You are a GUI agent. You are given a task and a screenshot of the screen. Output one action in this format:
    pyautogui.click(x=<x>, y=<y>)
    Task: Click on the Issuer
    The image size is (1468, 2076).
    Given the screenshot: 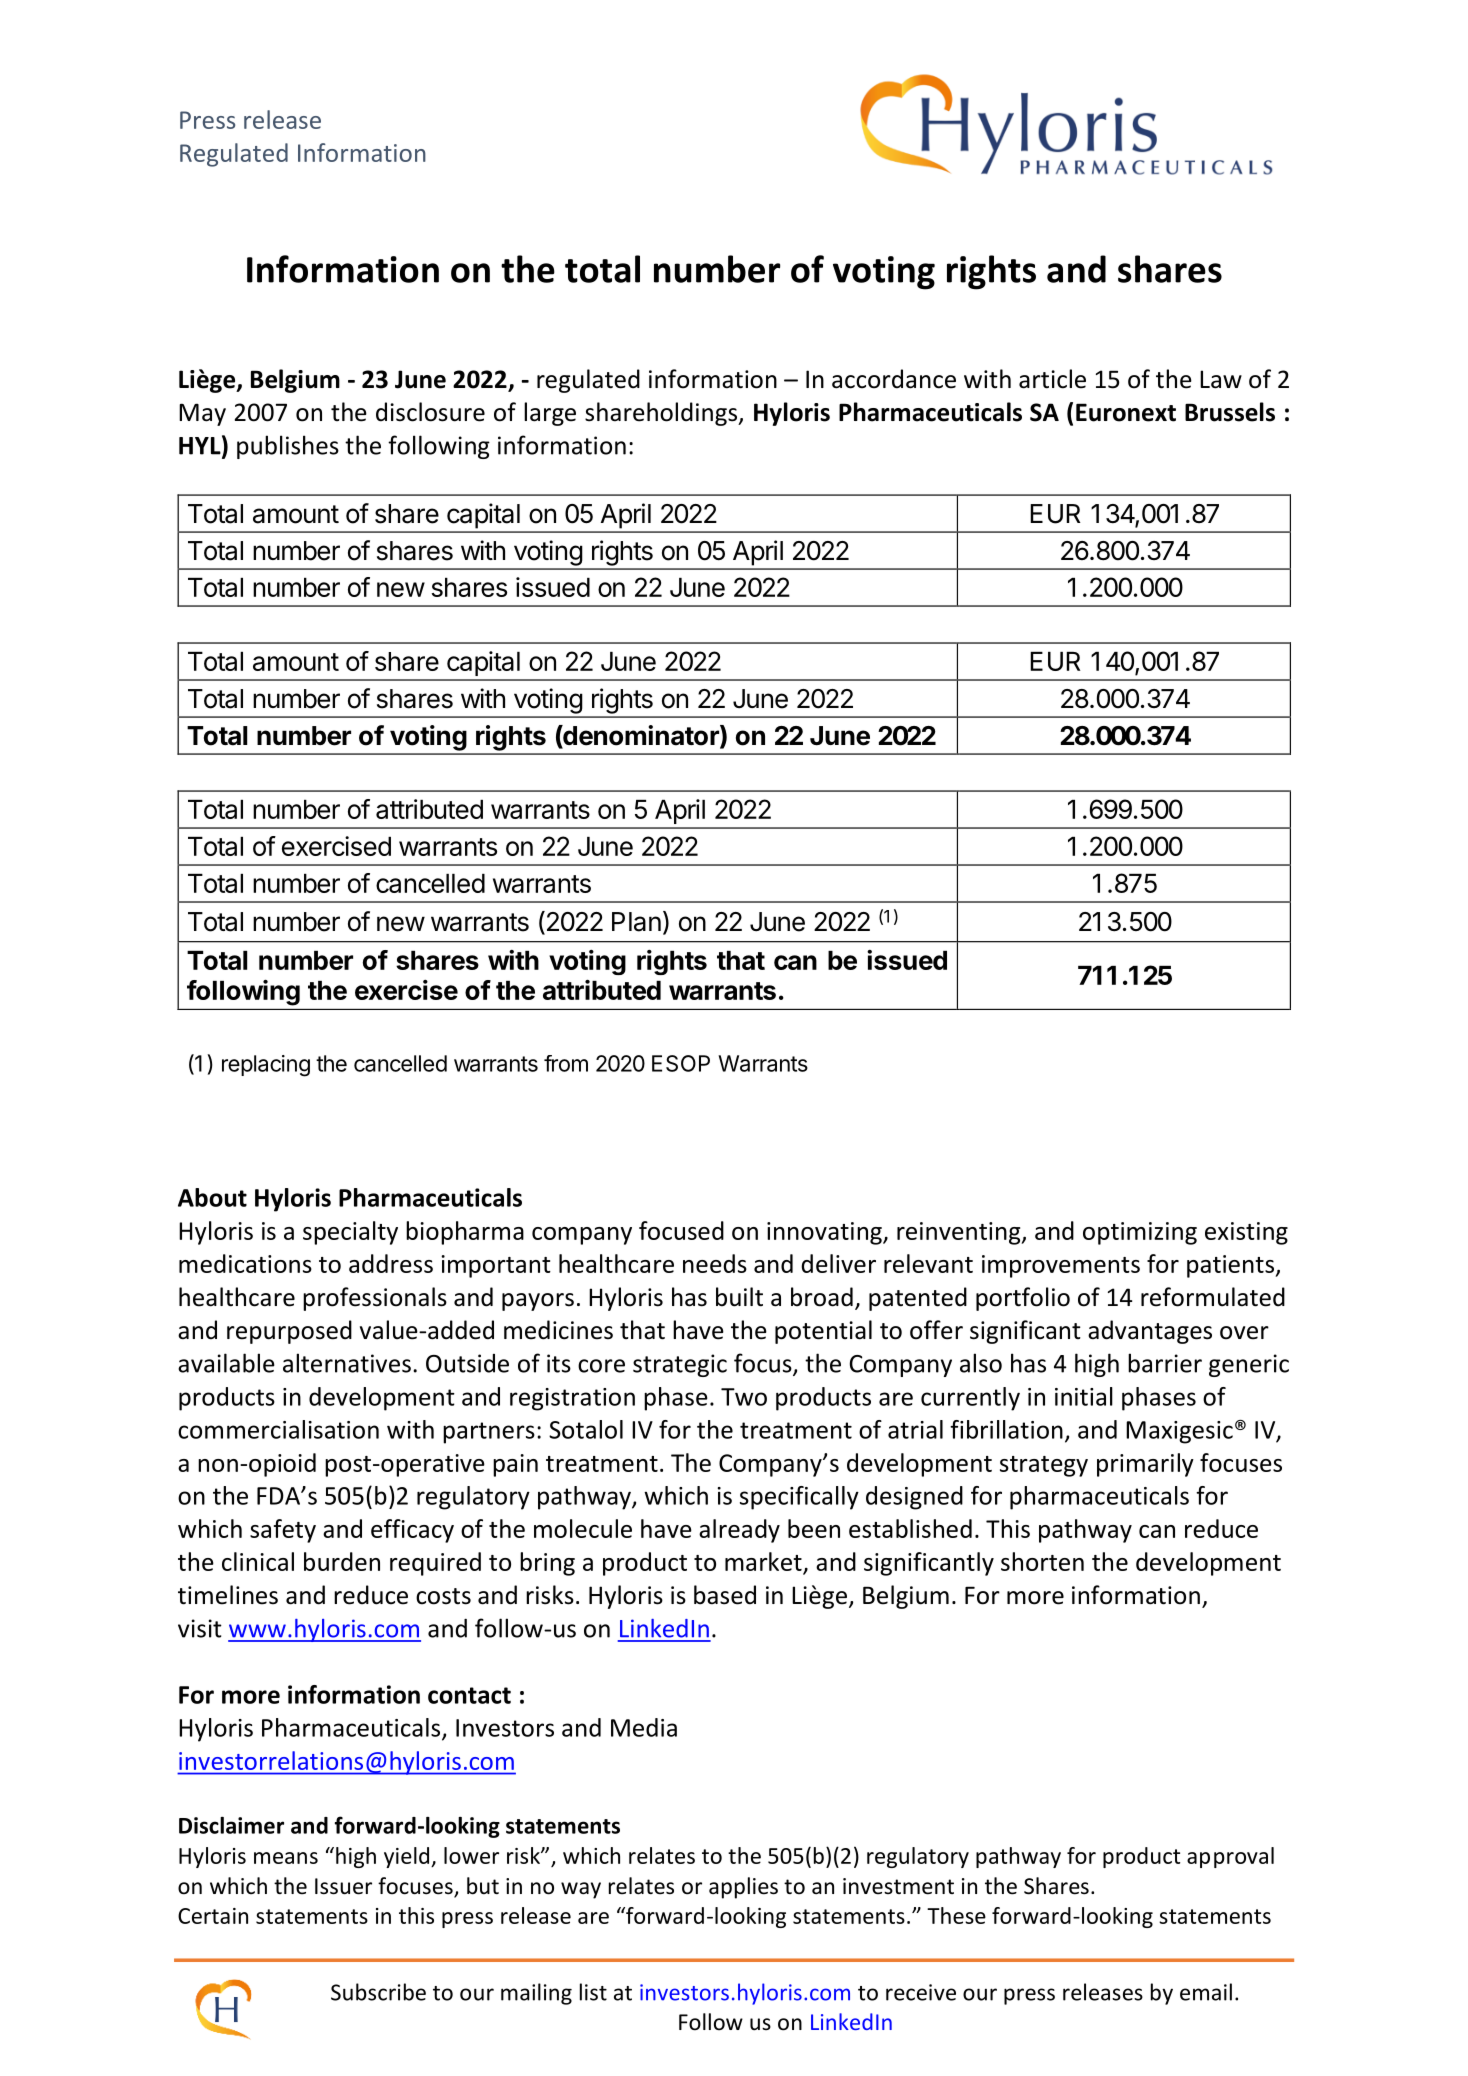 What is the action you would take?
    pyautogui.click(x=343, y=1886)
